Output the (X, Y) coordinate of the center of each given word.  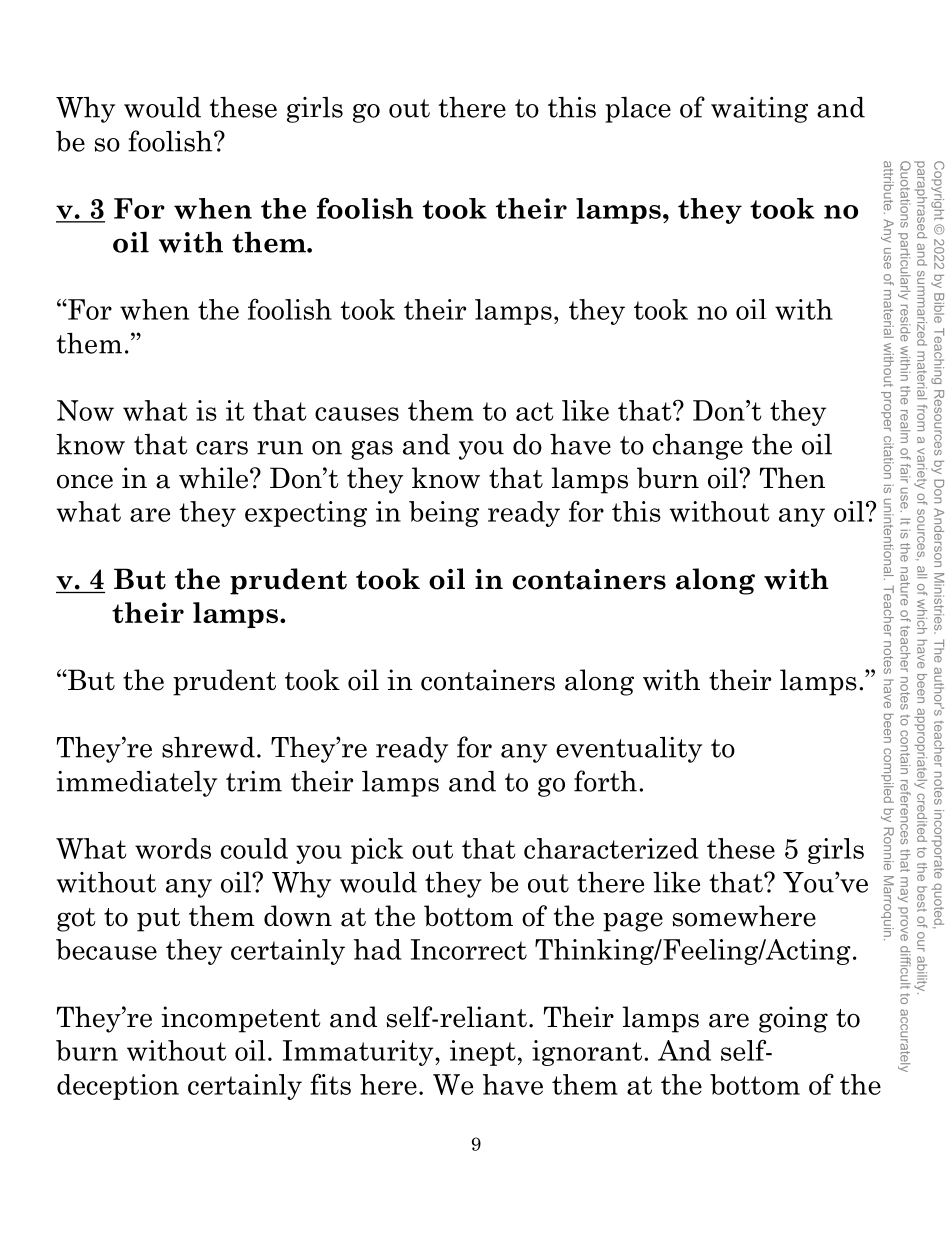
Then (792, 478)
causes (357, 414)
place (638, 110)
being (444, 514)
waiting (759, 110)
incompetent (241, 1019)
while (213, 478)
